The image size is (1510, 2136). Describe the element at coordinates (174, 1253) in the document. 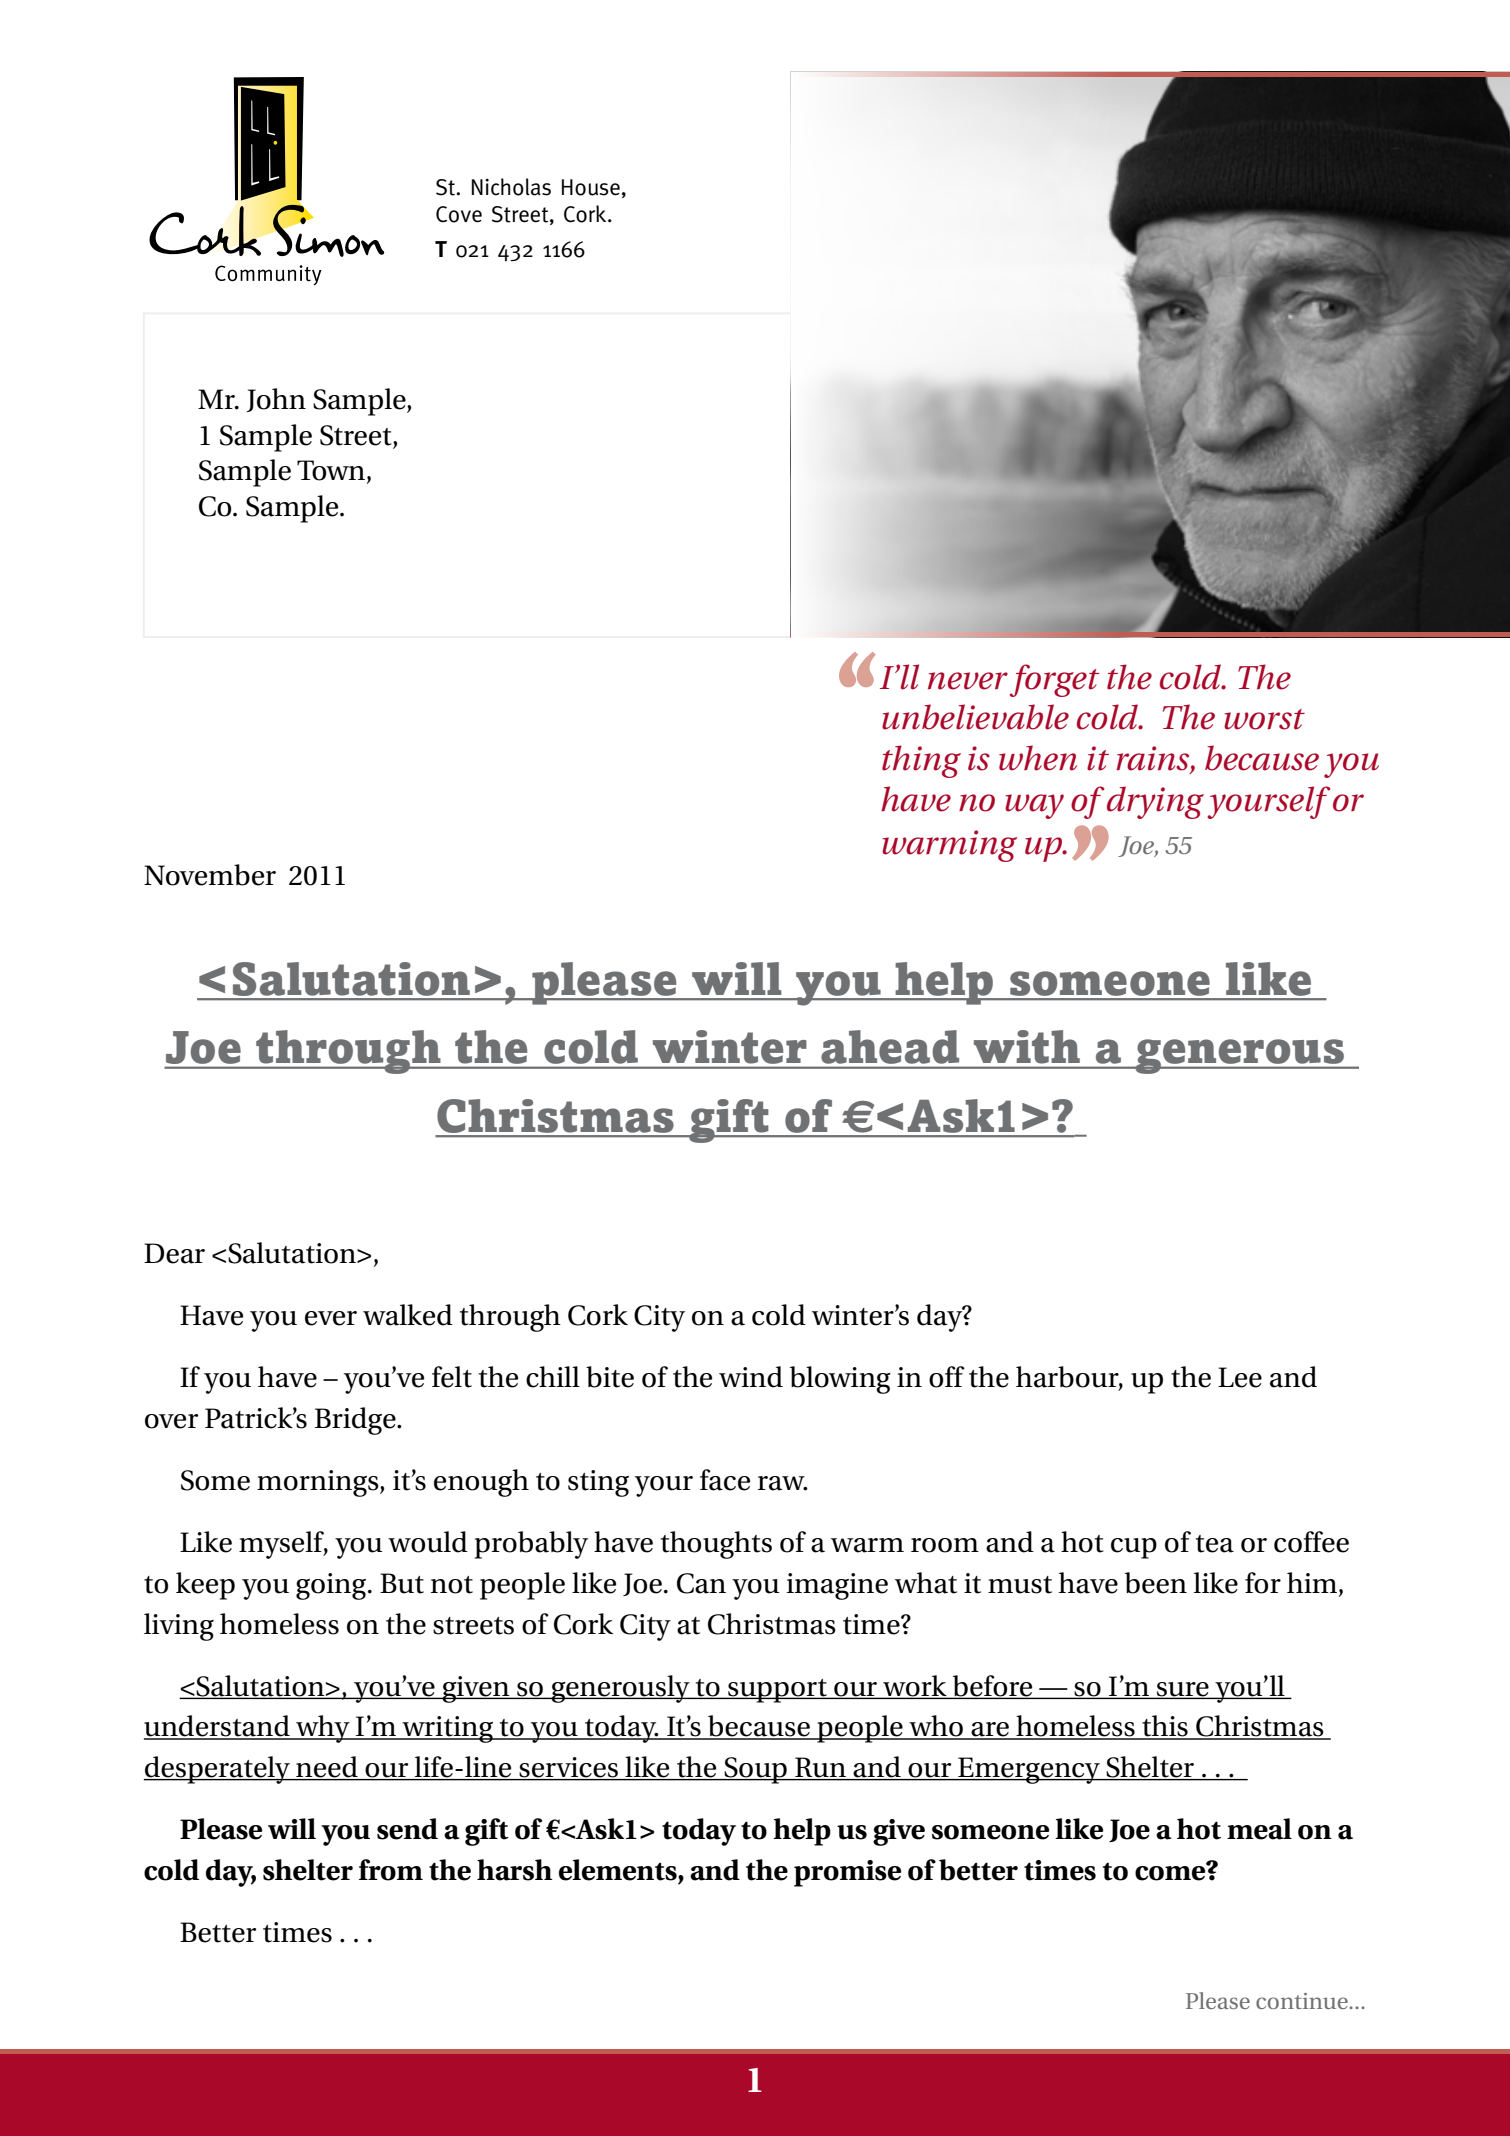

I see `Dear` at that location.
